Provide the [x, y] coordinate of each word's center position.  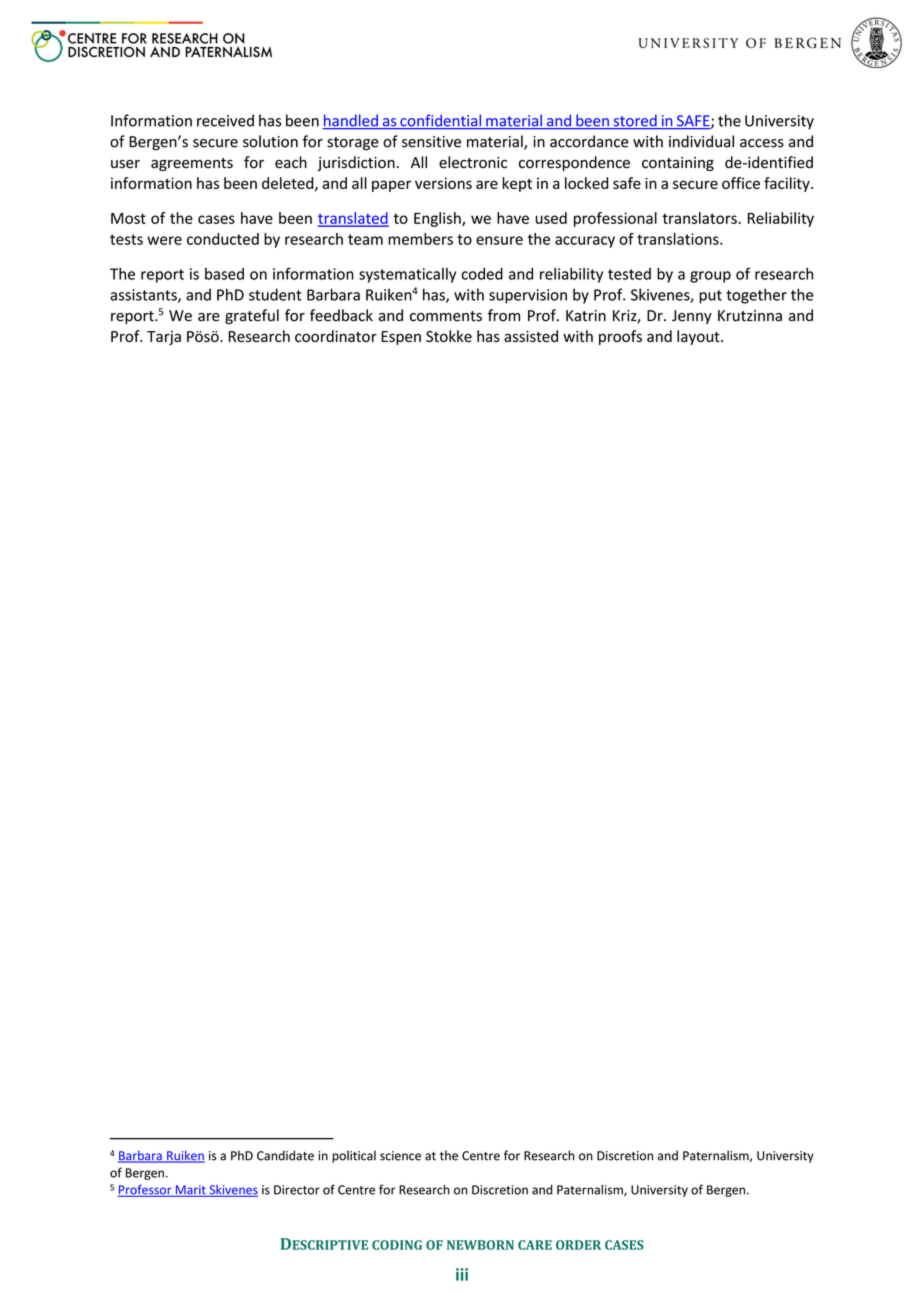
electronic [473, 162]
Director [297, 1190]
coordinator [336, 336]
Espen [401, 338]
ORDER [578, 1245]
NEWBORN [480, 1245]
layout [699, 337]
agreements [192, 164]
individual [701, 141]
